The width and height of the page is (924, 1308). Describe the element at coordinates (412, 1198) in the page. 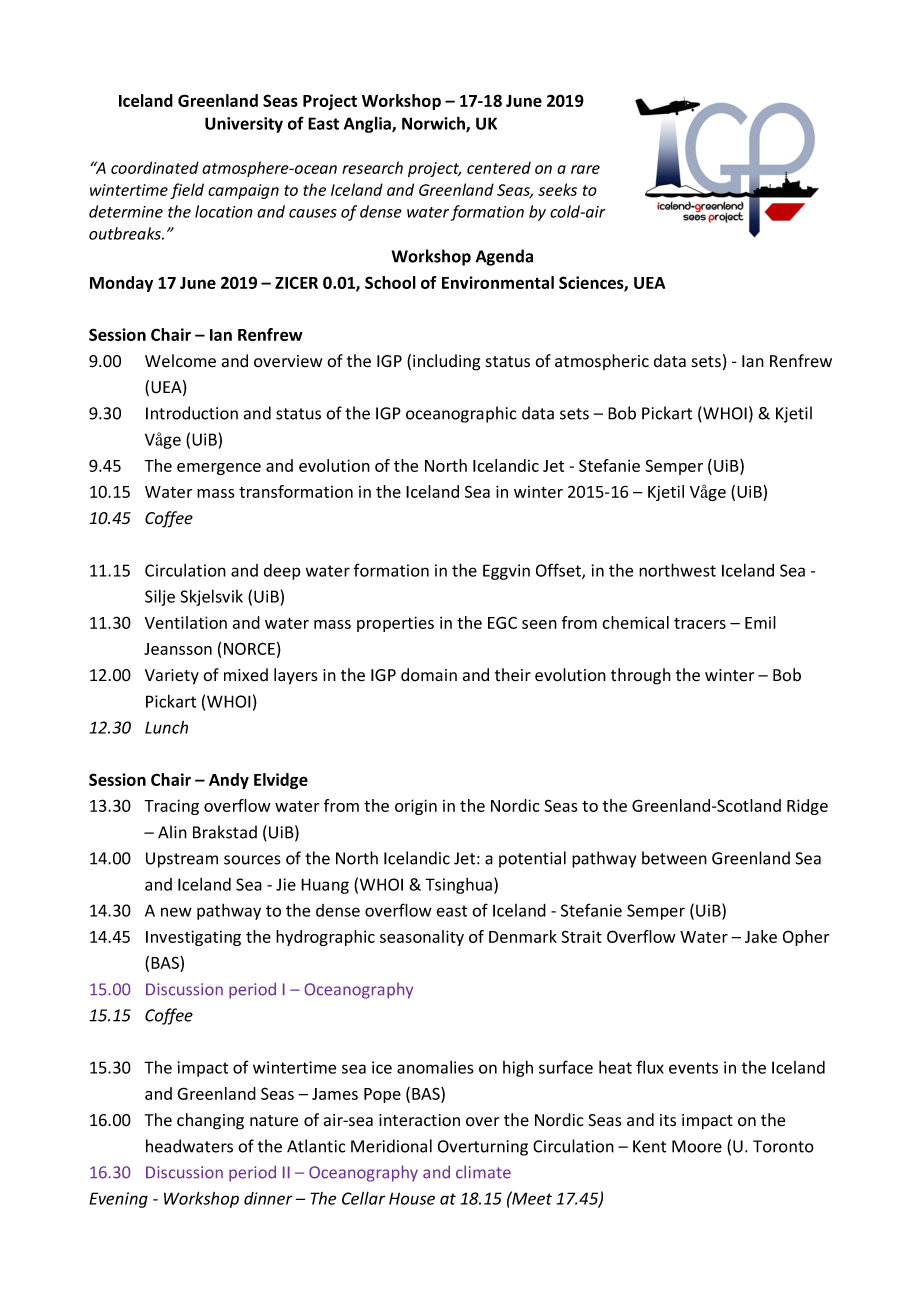

I see `House` at that location.
